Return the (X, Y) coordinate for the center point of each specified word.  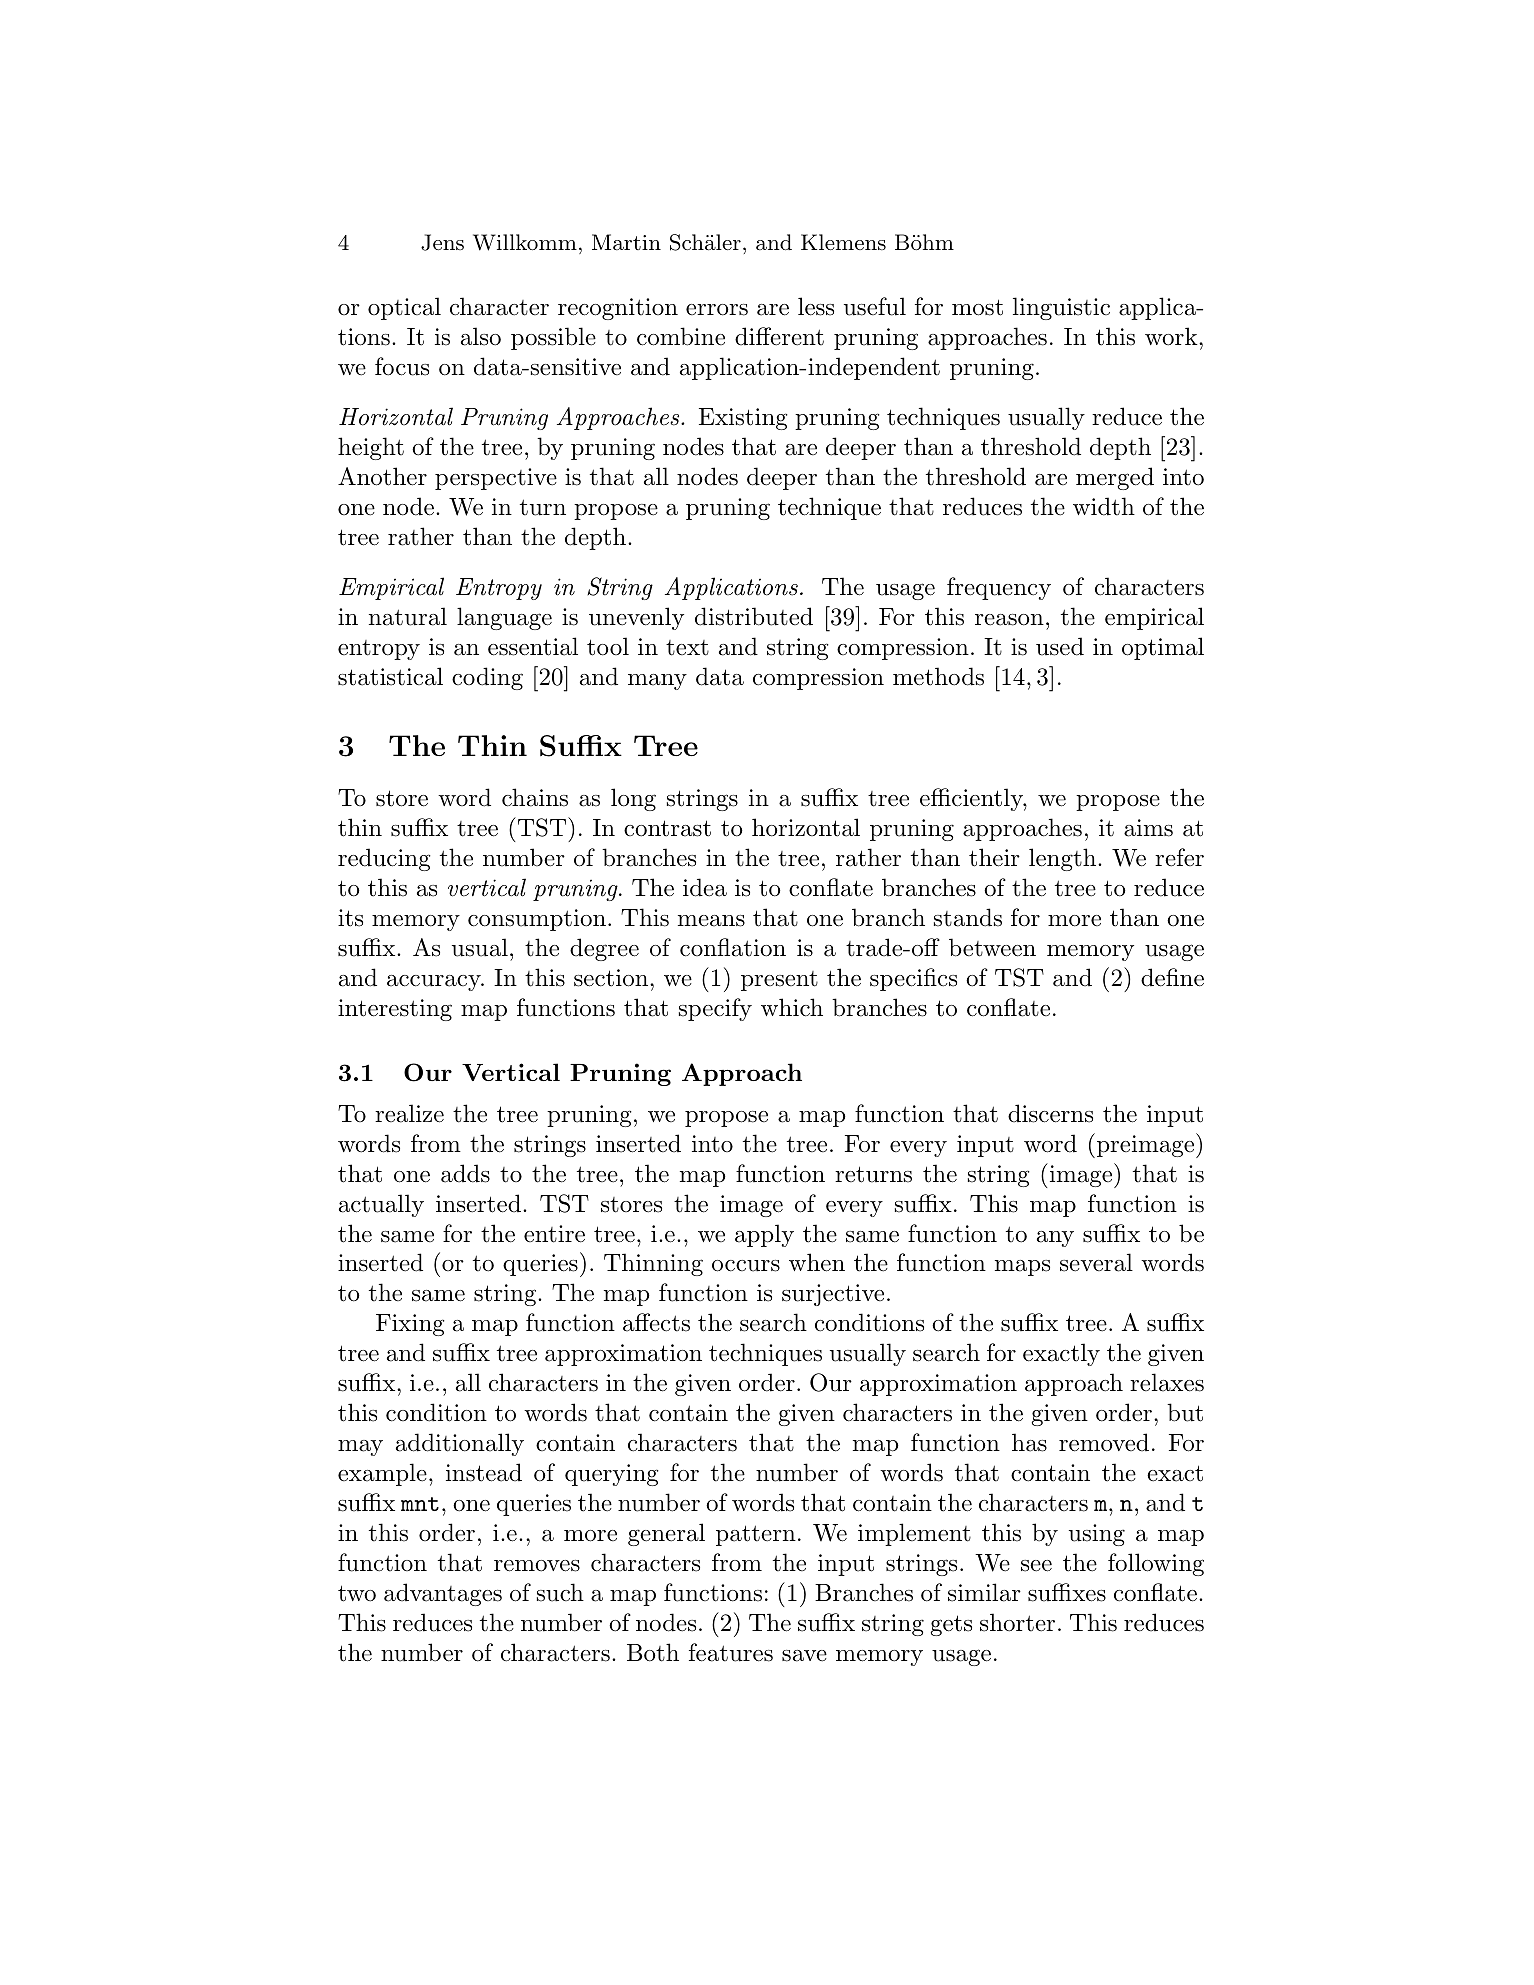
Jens (442, 242)
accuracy (435, 983)
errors (717, 310)
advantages (443, 1594)
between (992, 947)
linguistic (1061, 308)
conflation (733, 947)
